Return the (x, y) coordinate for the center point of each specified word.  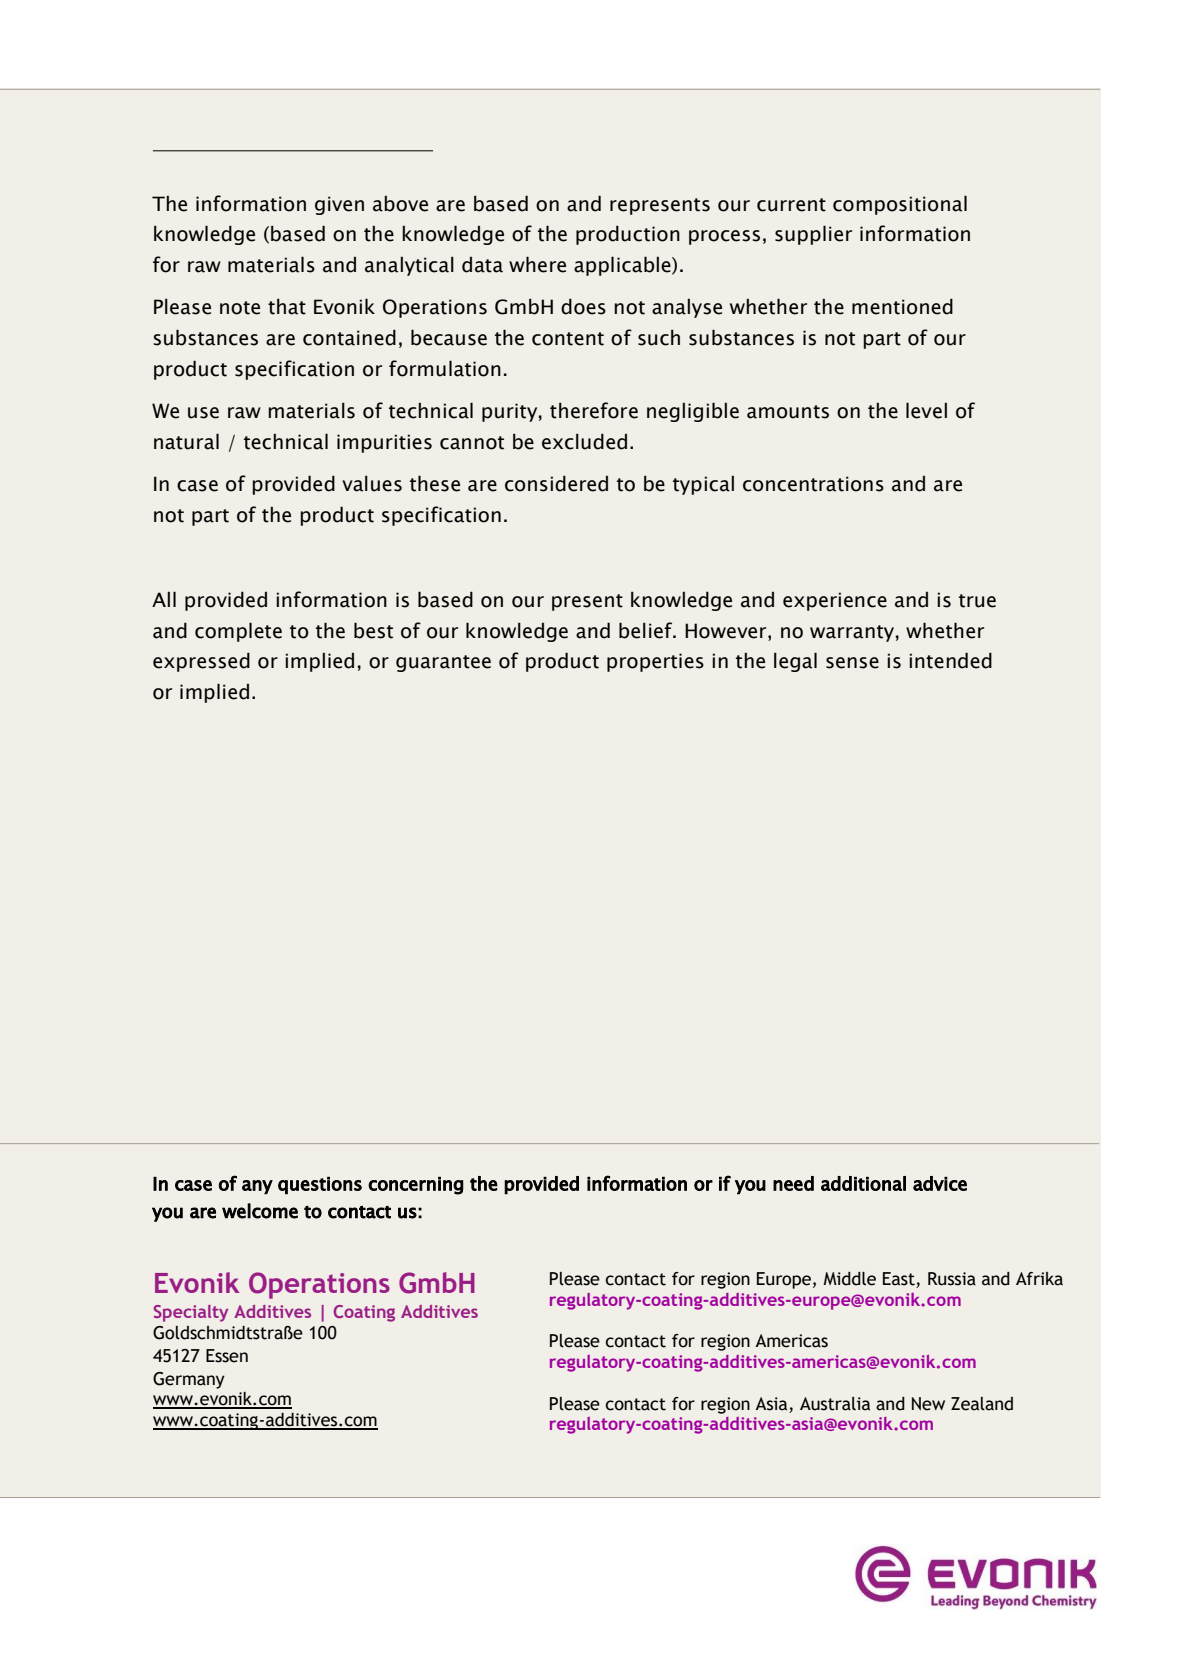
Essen (227, 1356)
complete (238, 632)
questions (320, 1186)
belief (646, 630)
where (537, 264)
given (339, 205)
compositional (900, 205)
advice (940, 1183)
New (928, 1404)
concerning (416, 1186)
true (977, 601)
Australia (835, 1404)
